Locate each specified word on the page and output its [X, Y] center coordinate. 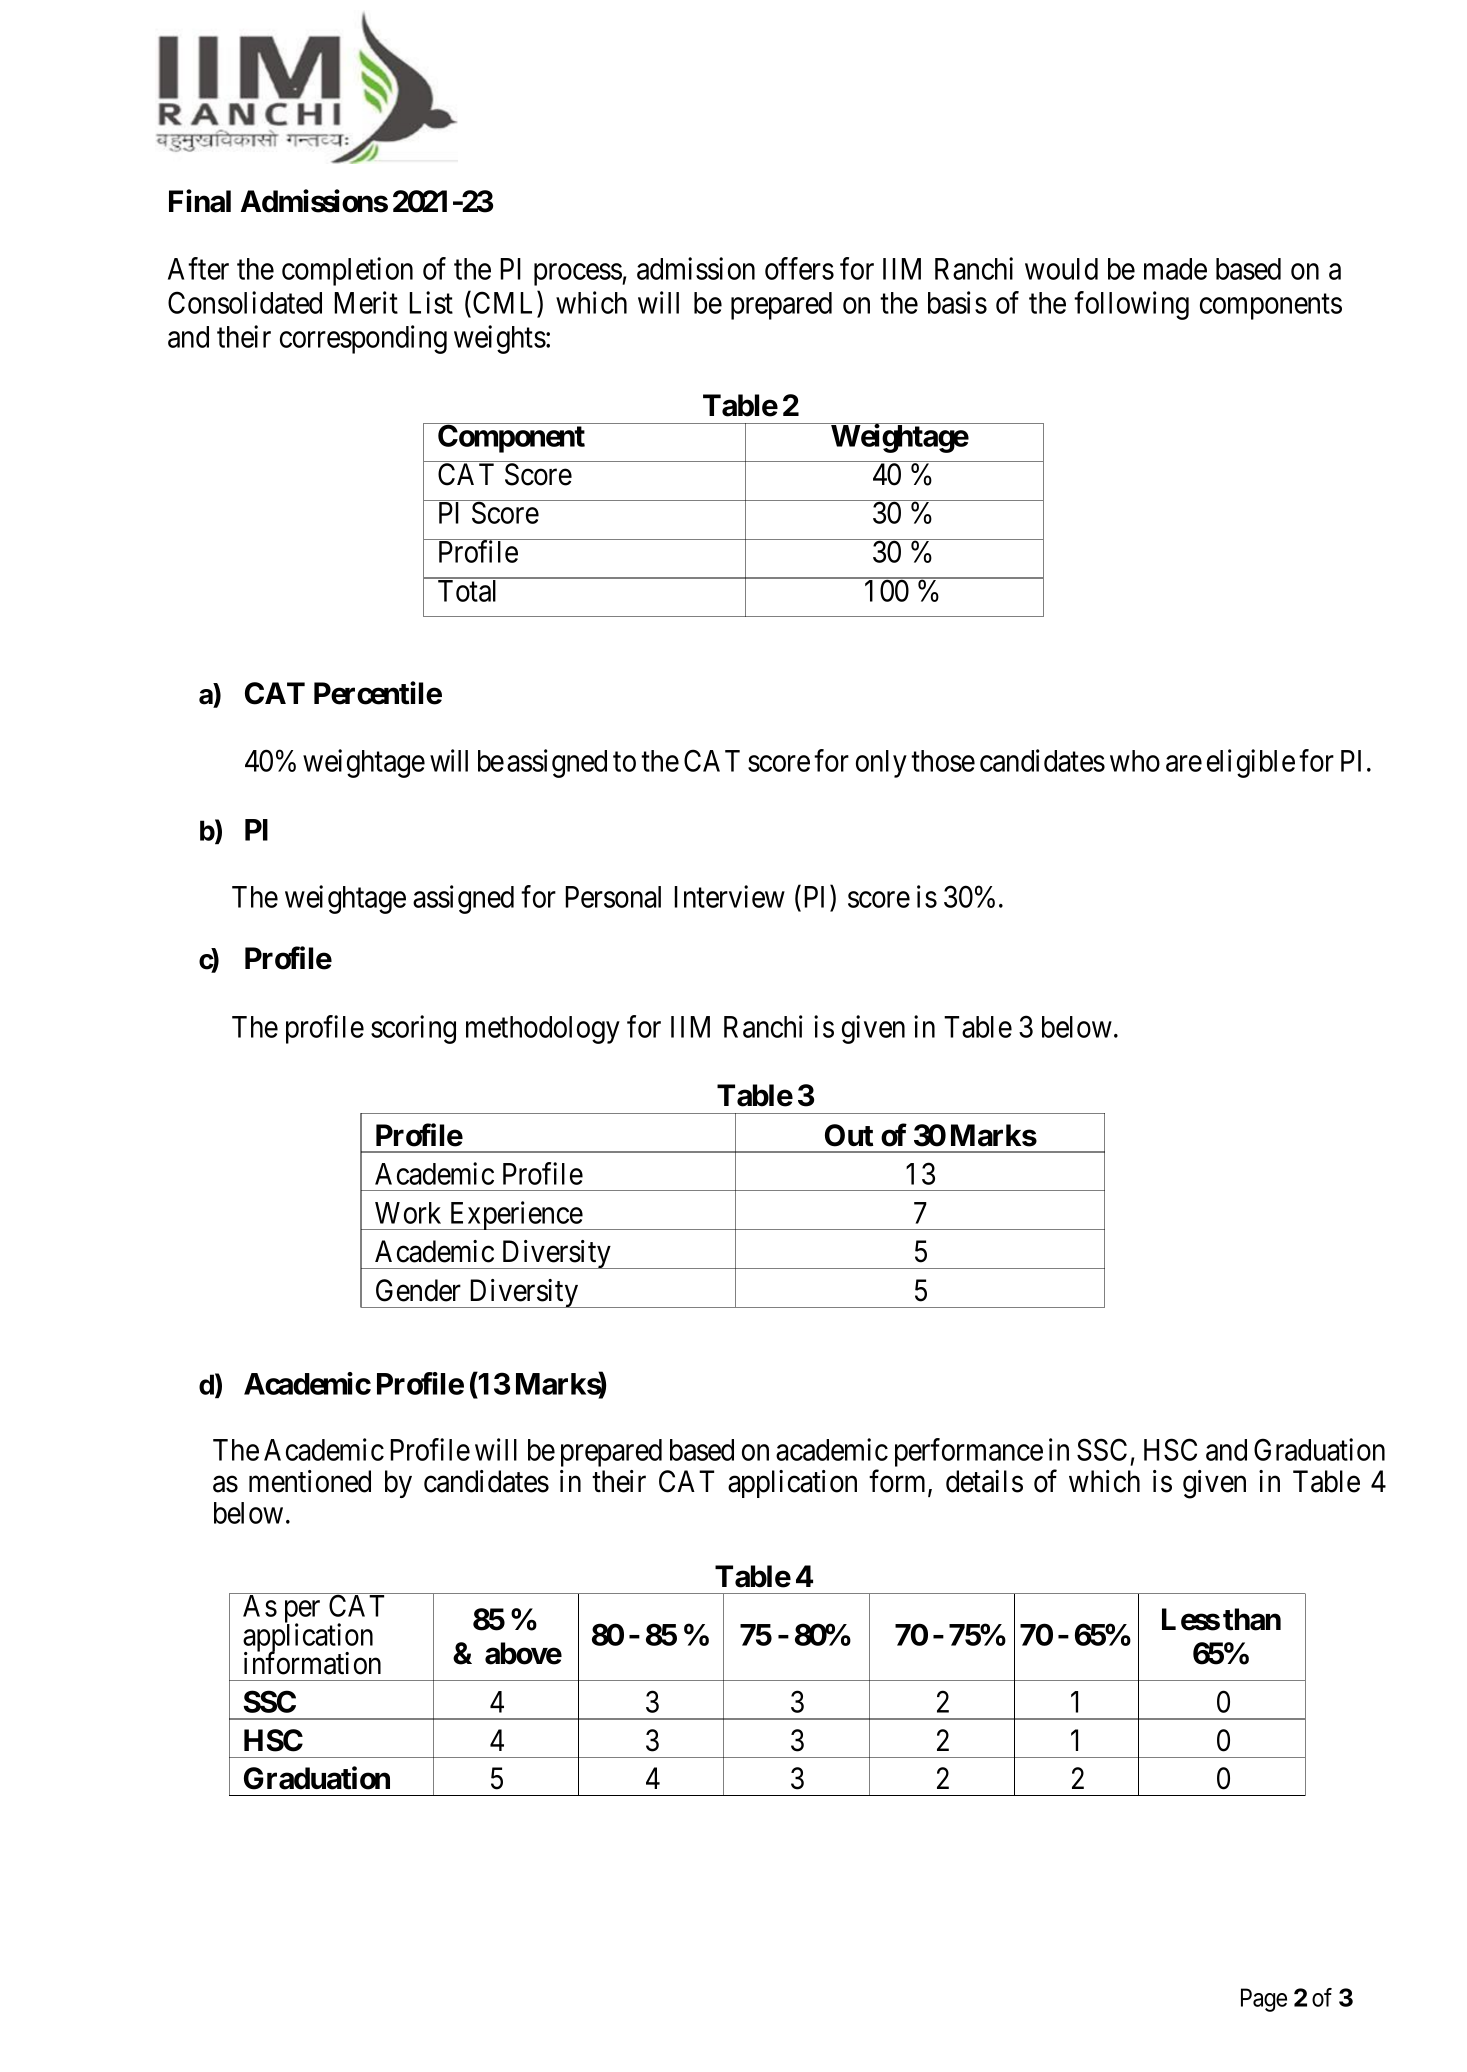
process [578, 274]
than [1252, 1619]
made [1175, 269]
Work [408, 1213]
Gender [418, 1290]
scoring [413, 1029]
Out [849, 1135]
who [1135, 761]
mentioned [310, 1481]
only [881, 764]
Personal [613, 897]
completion [347, 271]
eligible [1251, 763]
